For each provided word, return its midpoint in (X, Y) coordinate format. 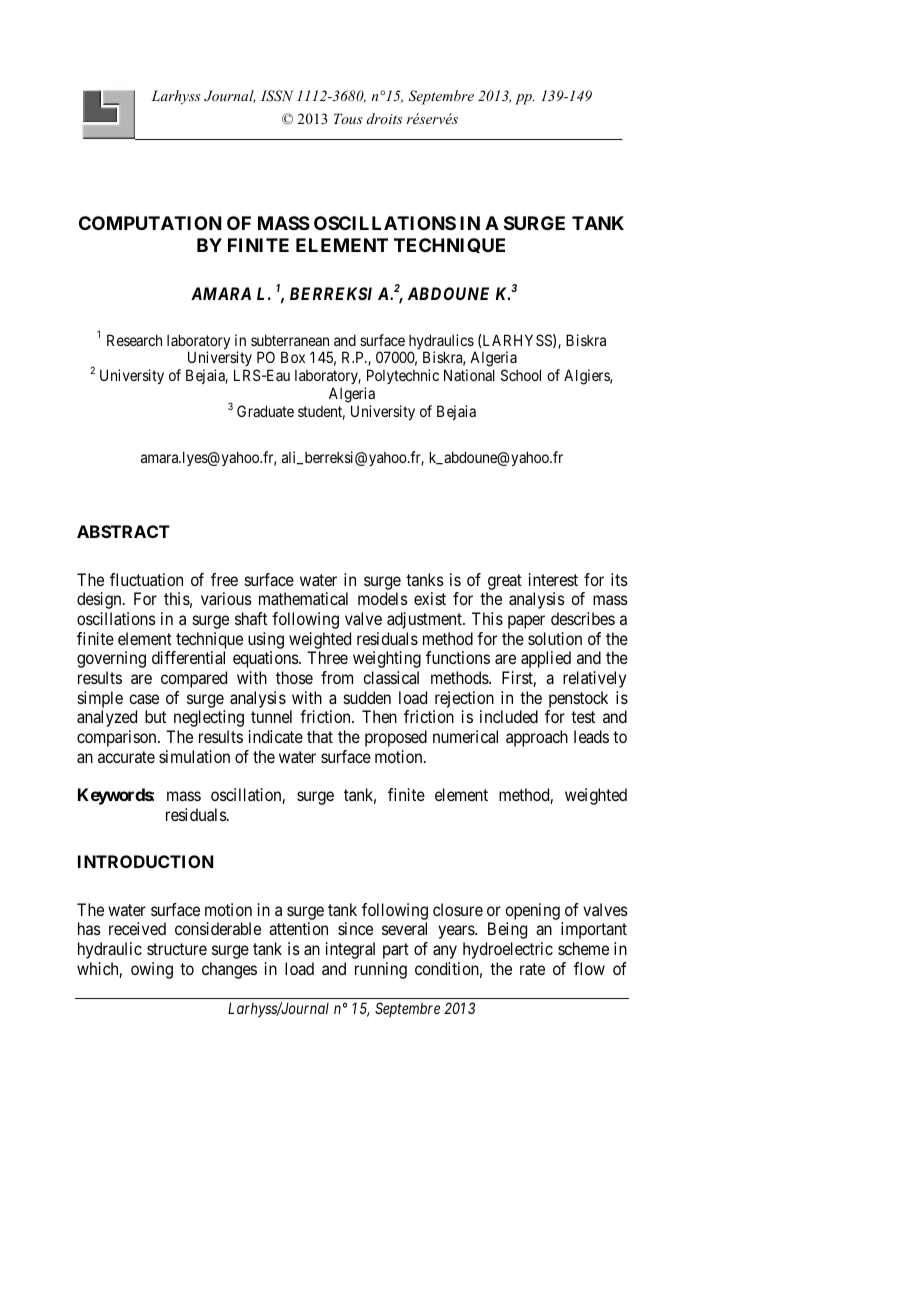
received (137, 928)
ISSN (277, 96)
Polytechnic (402, 378)
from (337, 677)
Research (134, 340)
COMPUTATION (150, 223)
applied (546, 659)
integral (350, 950)
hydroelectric (508, 950)
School (521, 375)
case (144, 699)
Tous (348, 118)
